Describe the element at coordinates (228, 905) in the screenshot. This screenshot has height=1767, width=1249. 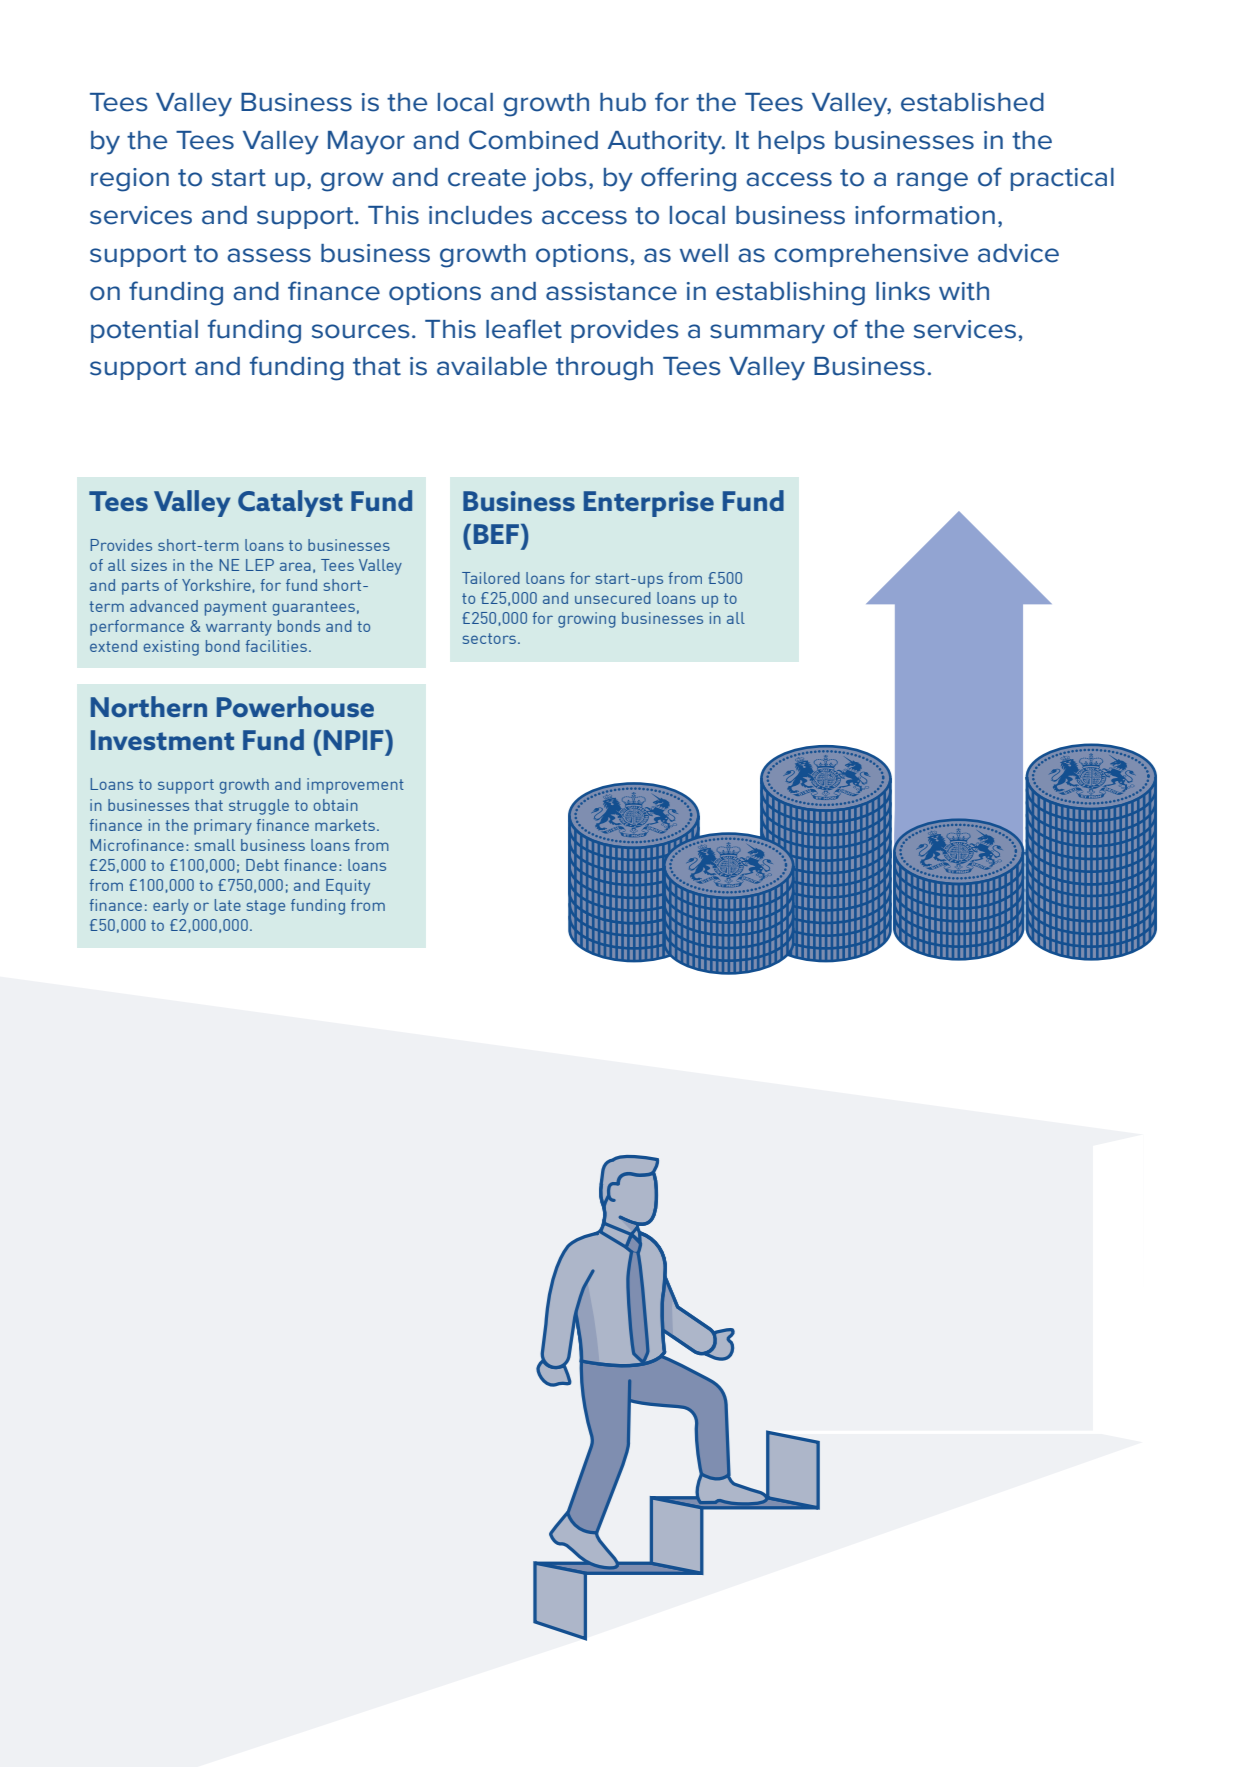
I see `late` at that location.
